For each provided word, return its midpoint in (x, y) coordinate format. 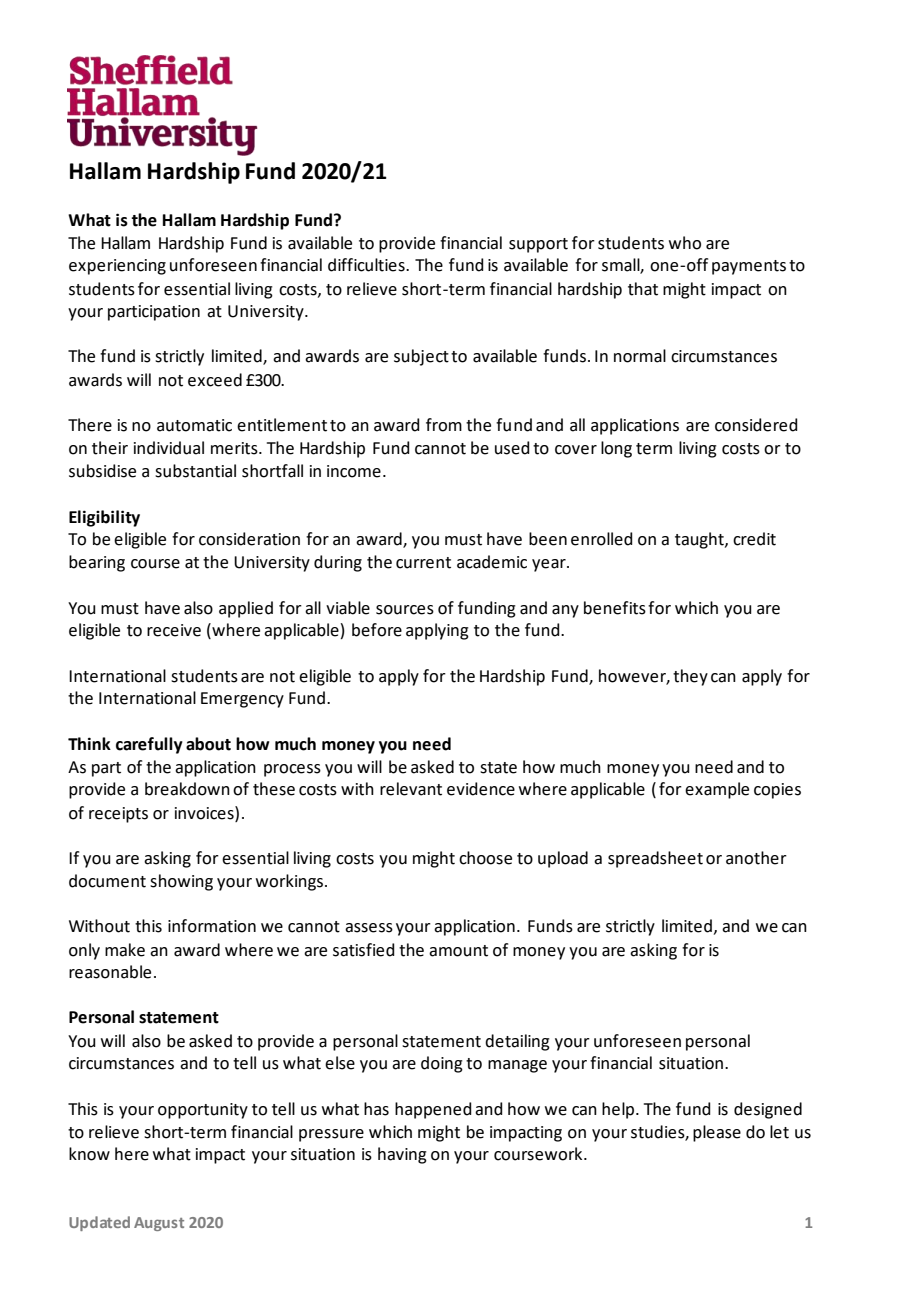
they (690, 677)
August (159, 1224)
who (685, 243)
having (402, 1155)
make (125, 950)
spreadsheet (655, 859)
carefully (149, 745)
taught (700, 540)
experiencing (117, 267)
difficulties (367, 265)
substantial (195, 471)
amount (458, 951)
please (717, 1133)
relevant (411, 789)
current (423, 563)
